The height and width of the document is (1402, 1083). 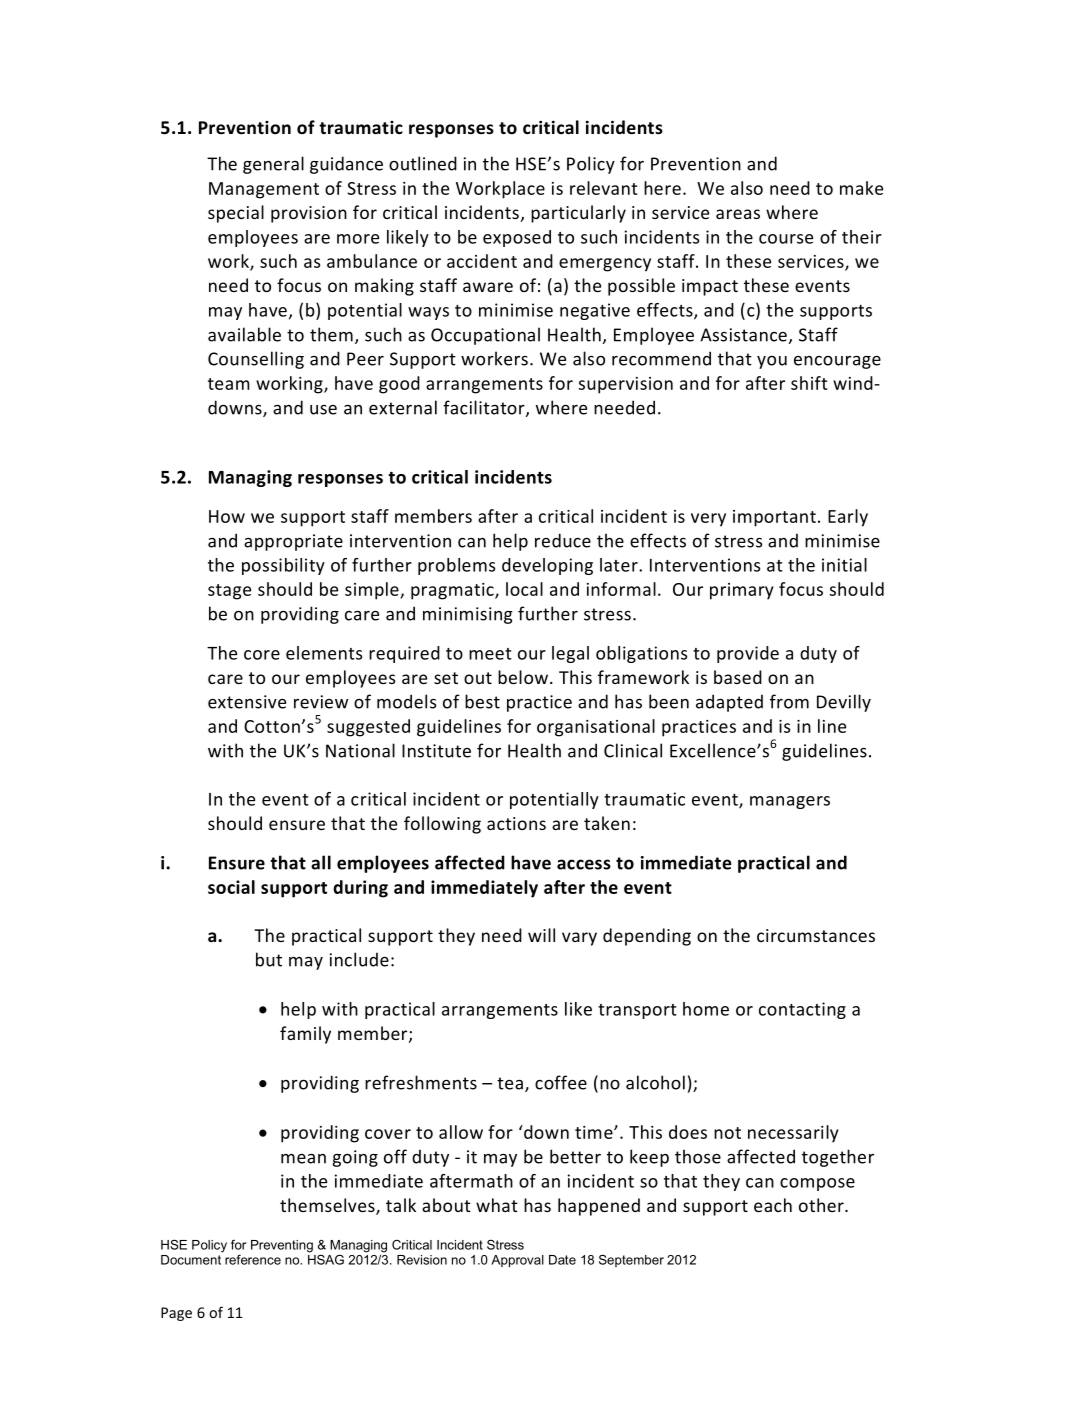 I want to click on each, so click(x=773, y=1205).
